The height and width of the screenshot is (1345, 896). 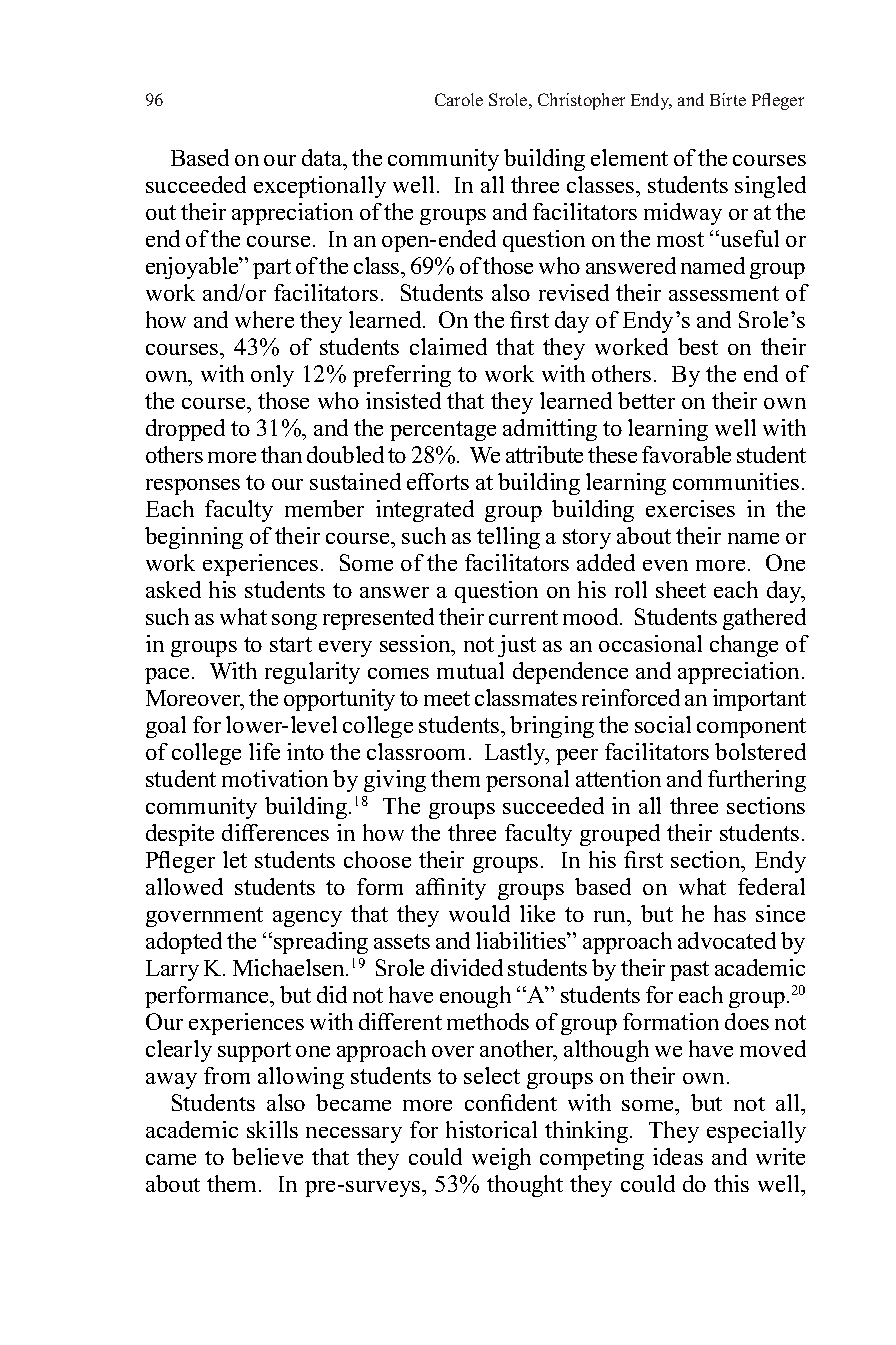 What do you see at coordinates (448, 346) in the screenshot?
I see `claimed` at bounding box center [448, 346].
